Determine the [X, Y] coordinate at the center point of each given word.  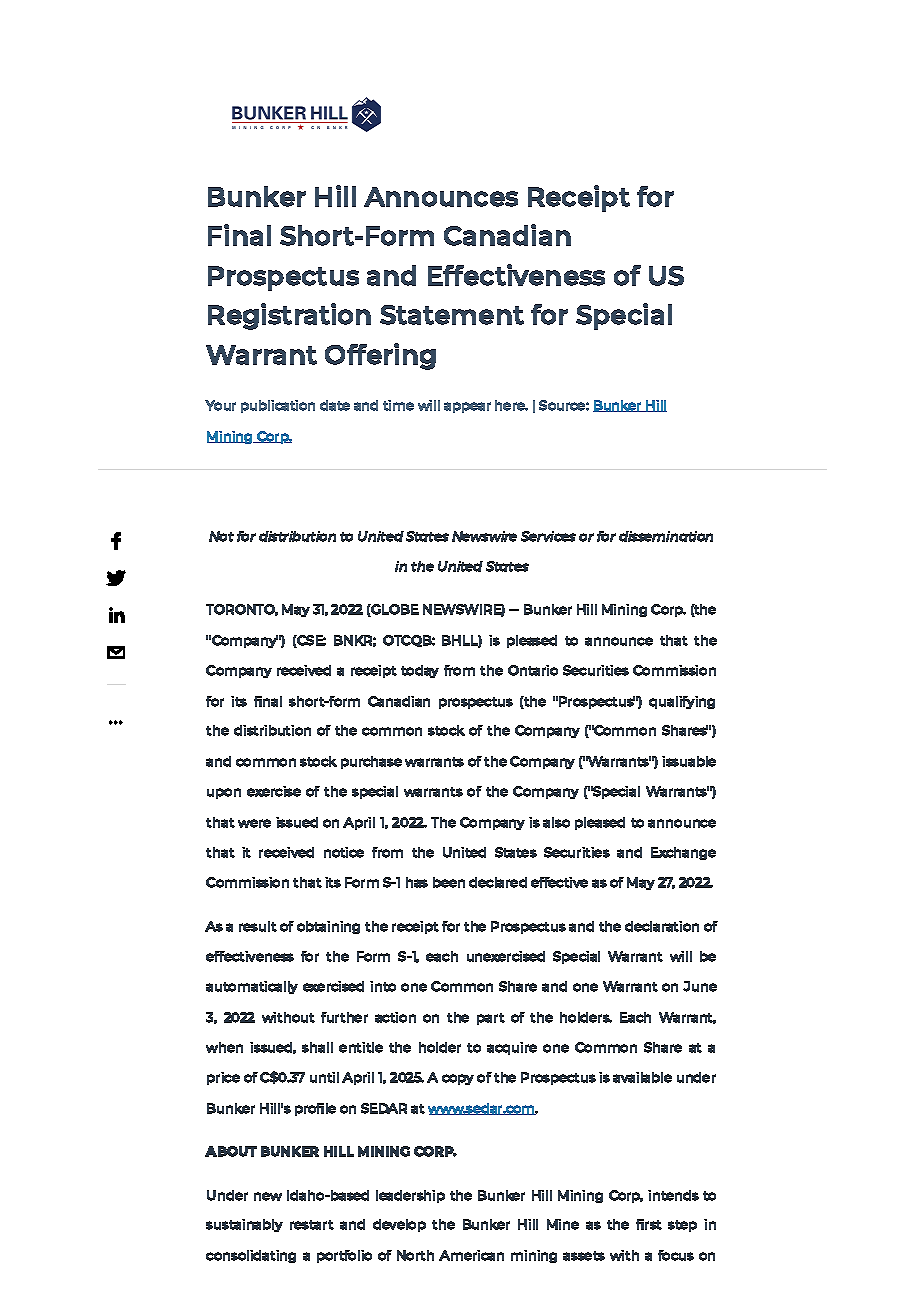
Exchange [683, 853]
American [471, 1255]
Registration [289, 316]
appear [467, 407]
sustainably [244, 1225]
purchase [371, 762]
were [254, 823]
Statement [452, 315]
